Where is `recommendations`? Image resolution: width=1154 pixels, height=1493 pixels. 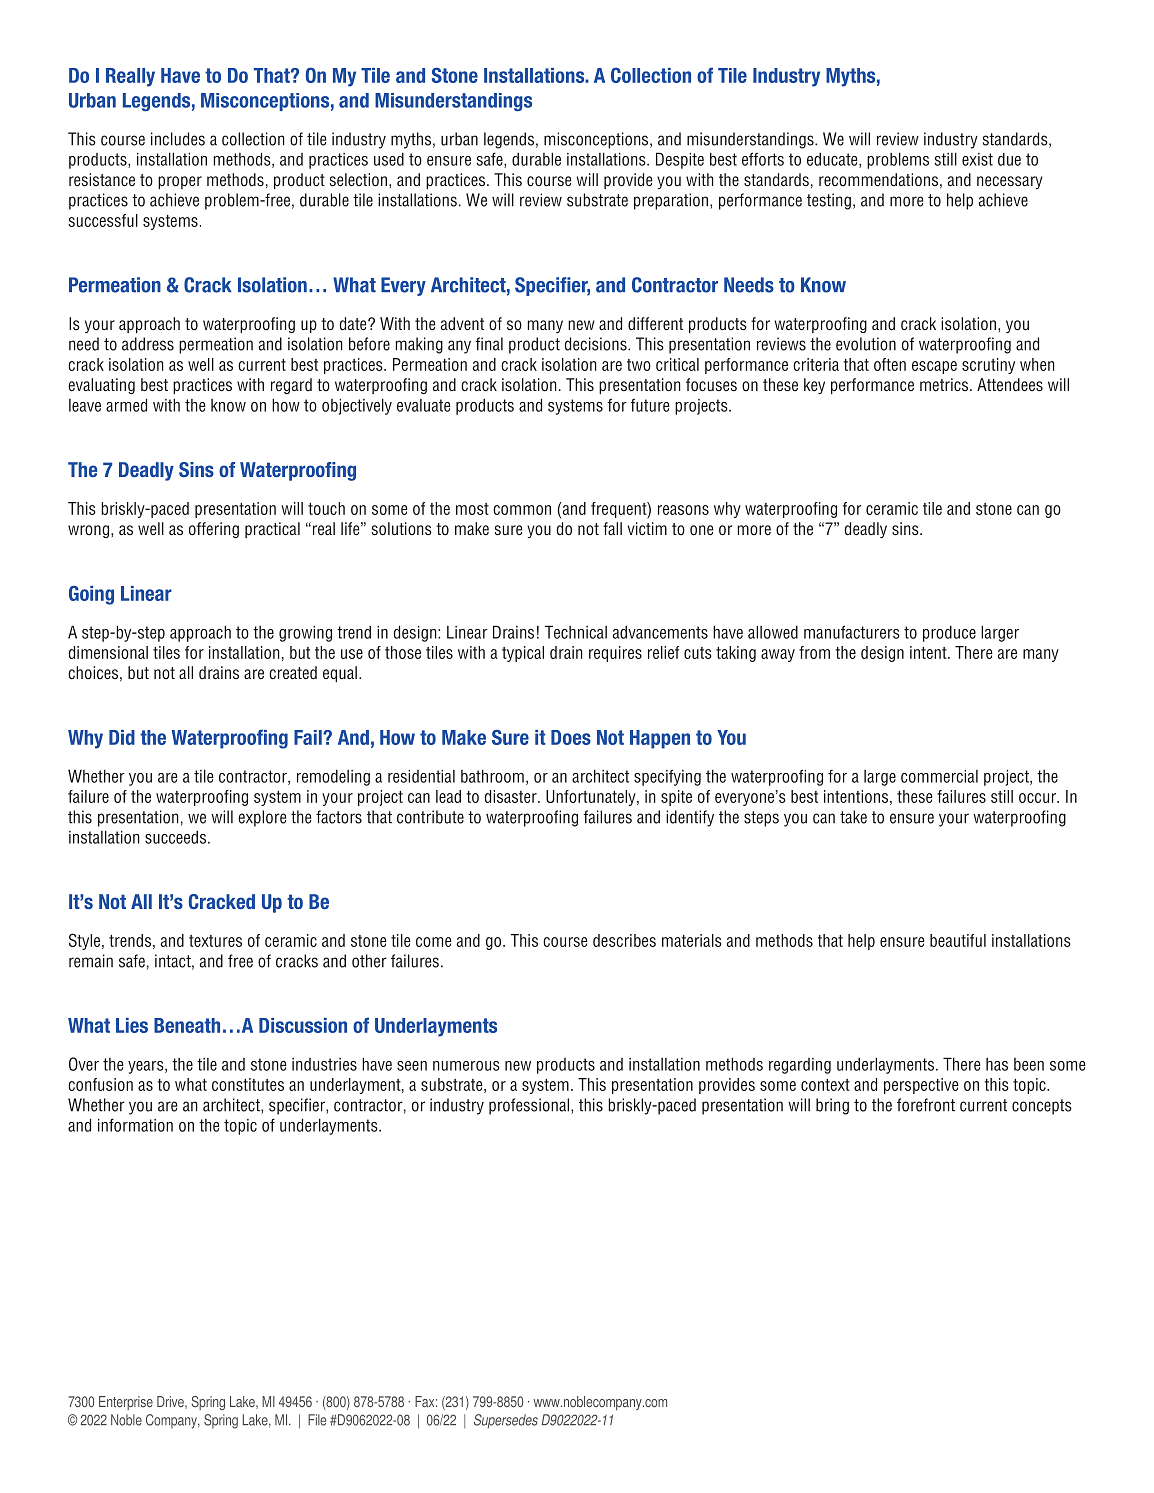
recommendations is located at coordinates (878, 180).
